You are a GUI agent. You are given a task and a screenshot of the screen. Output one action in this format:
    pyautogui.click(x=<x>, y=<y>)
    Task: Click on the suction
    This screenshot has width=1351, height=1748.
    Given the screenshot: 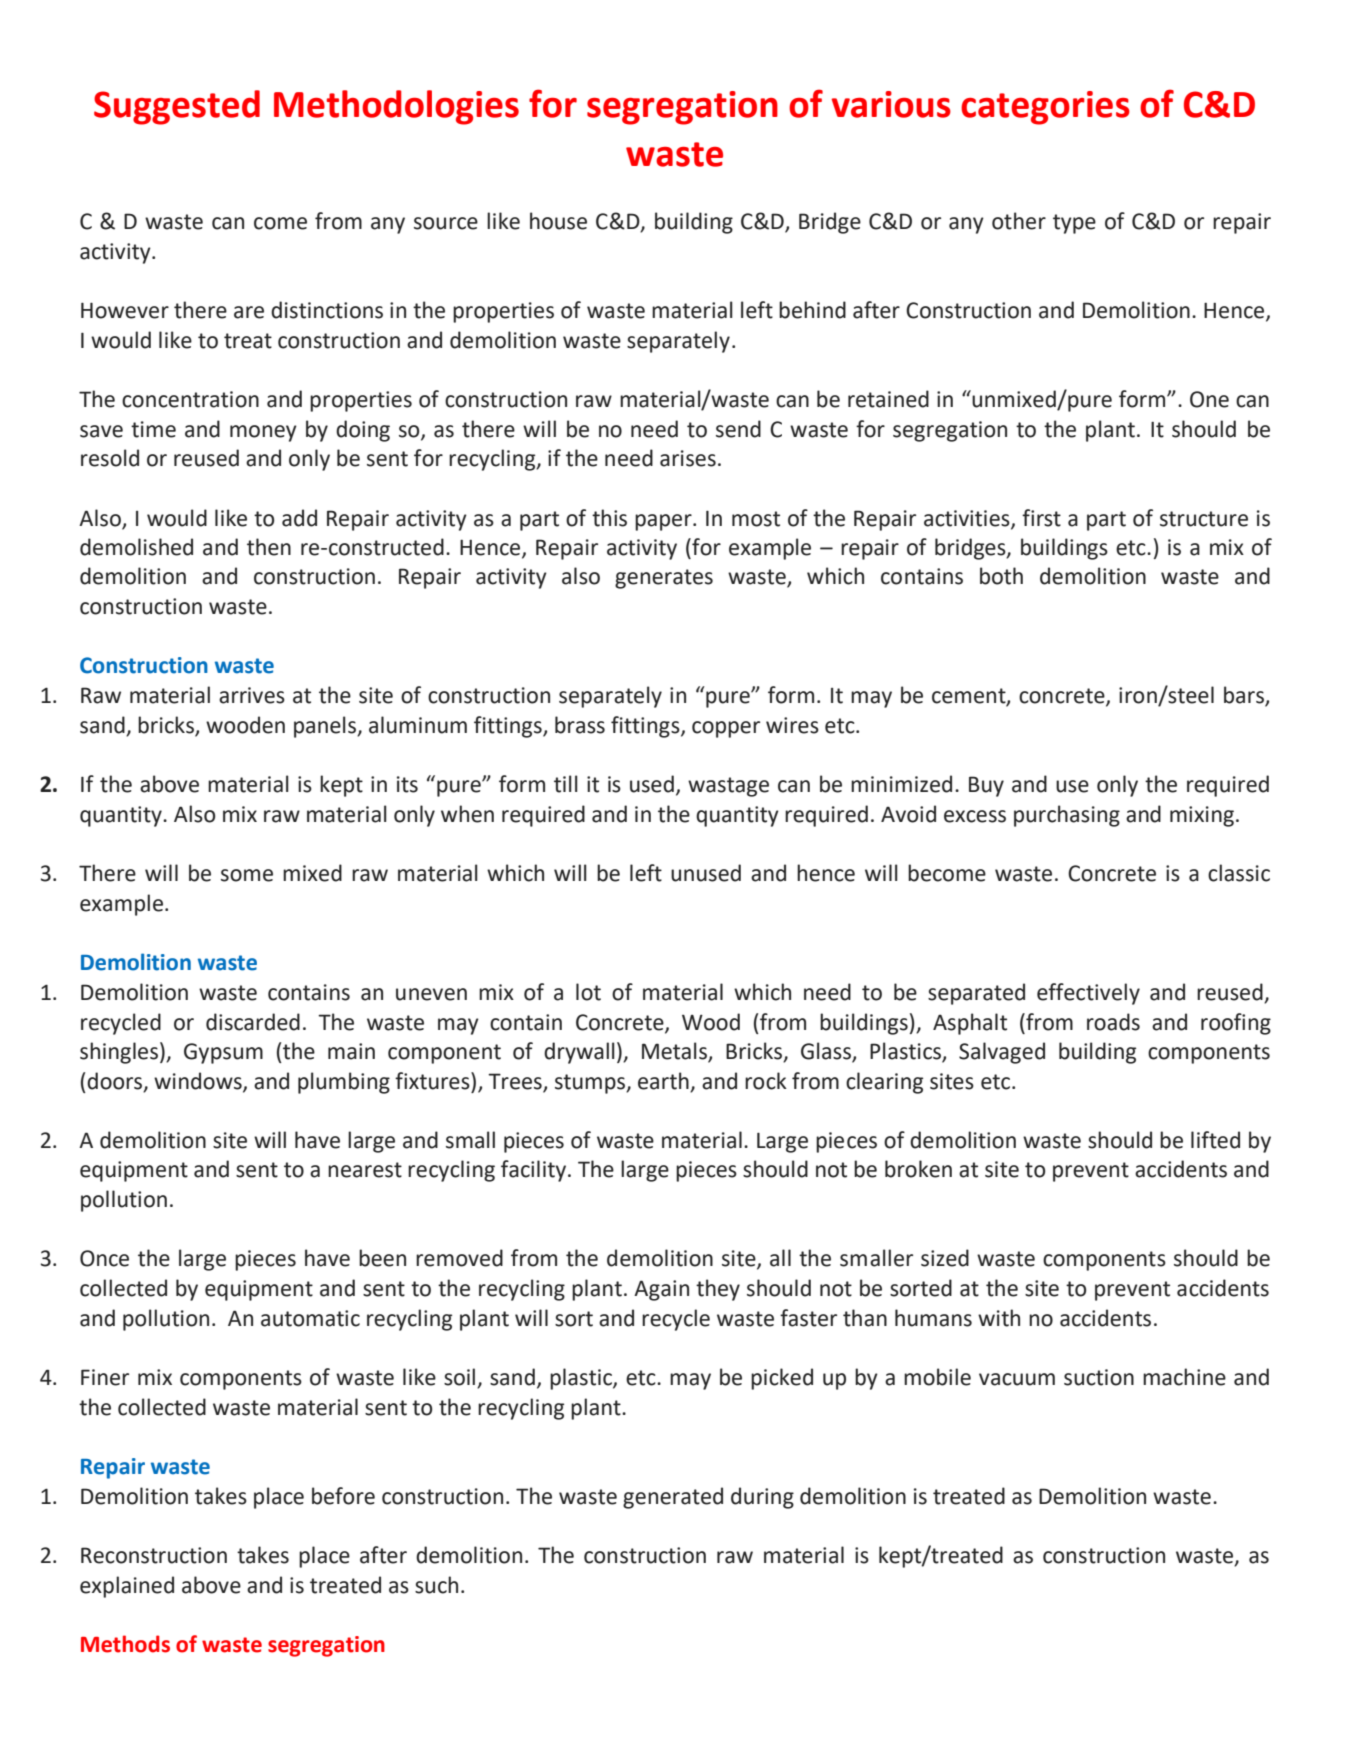 What is the action you would take?
    pyautogui.click(x=1099, y=1377)
